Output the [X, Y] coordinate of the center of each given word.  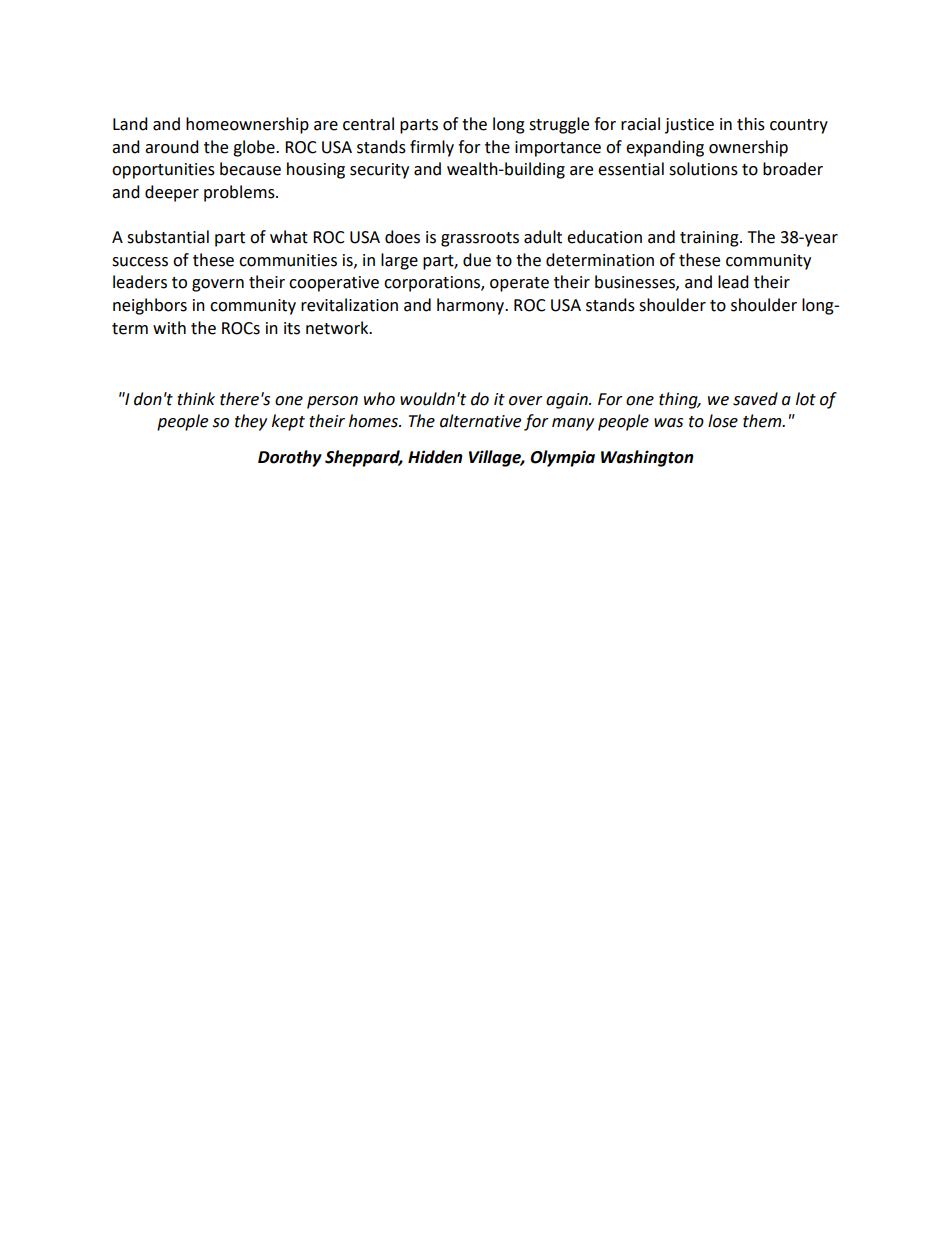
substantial [168, 237]
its [292, 328]
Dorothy [290, 458]
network [338, 328]
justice [689, 126]
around [172, 147]
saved [755, 399]
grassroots [480, 239]
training [710, 239]
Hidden [435, 457]
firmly [432, 148]
